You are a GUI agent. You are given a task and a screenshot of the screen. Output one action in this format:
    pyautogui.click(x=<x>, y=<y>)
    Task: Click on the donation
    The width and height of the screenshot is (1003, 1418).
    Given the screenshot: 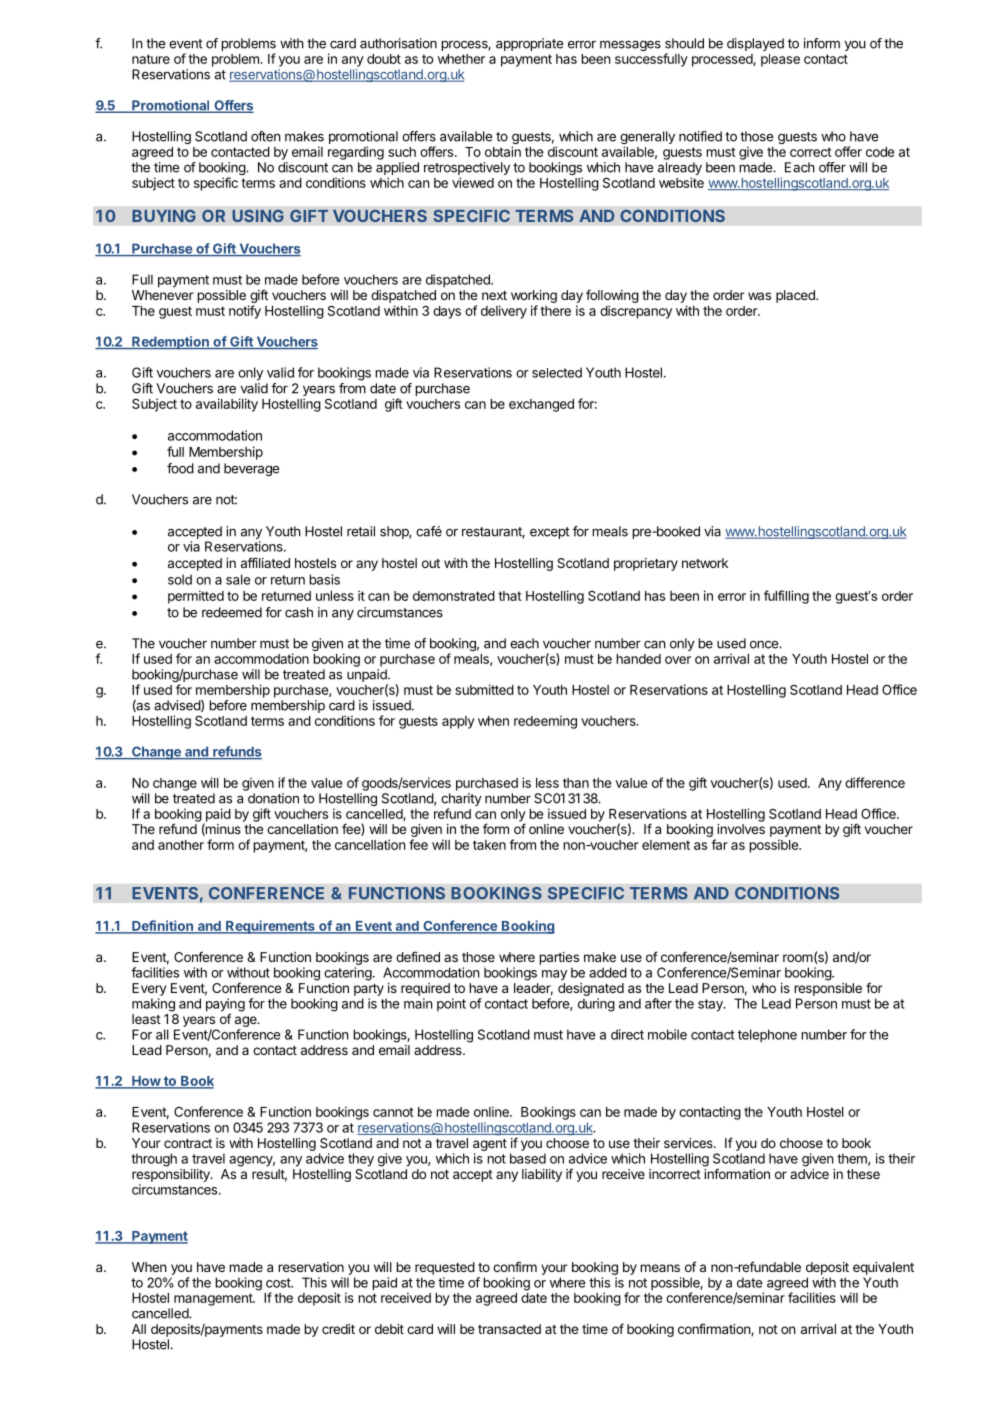 What is the action you would take?
    pyautogui.click(x=273, y=798)
